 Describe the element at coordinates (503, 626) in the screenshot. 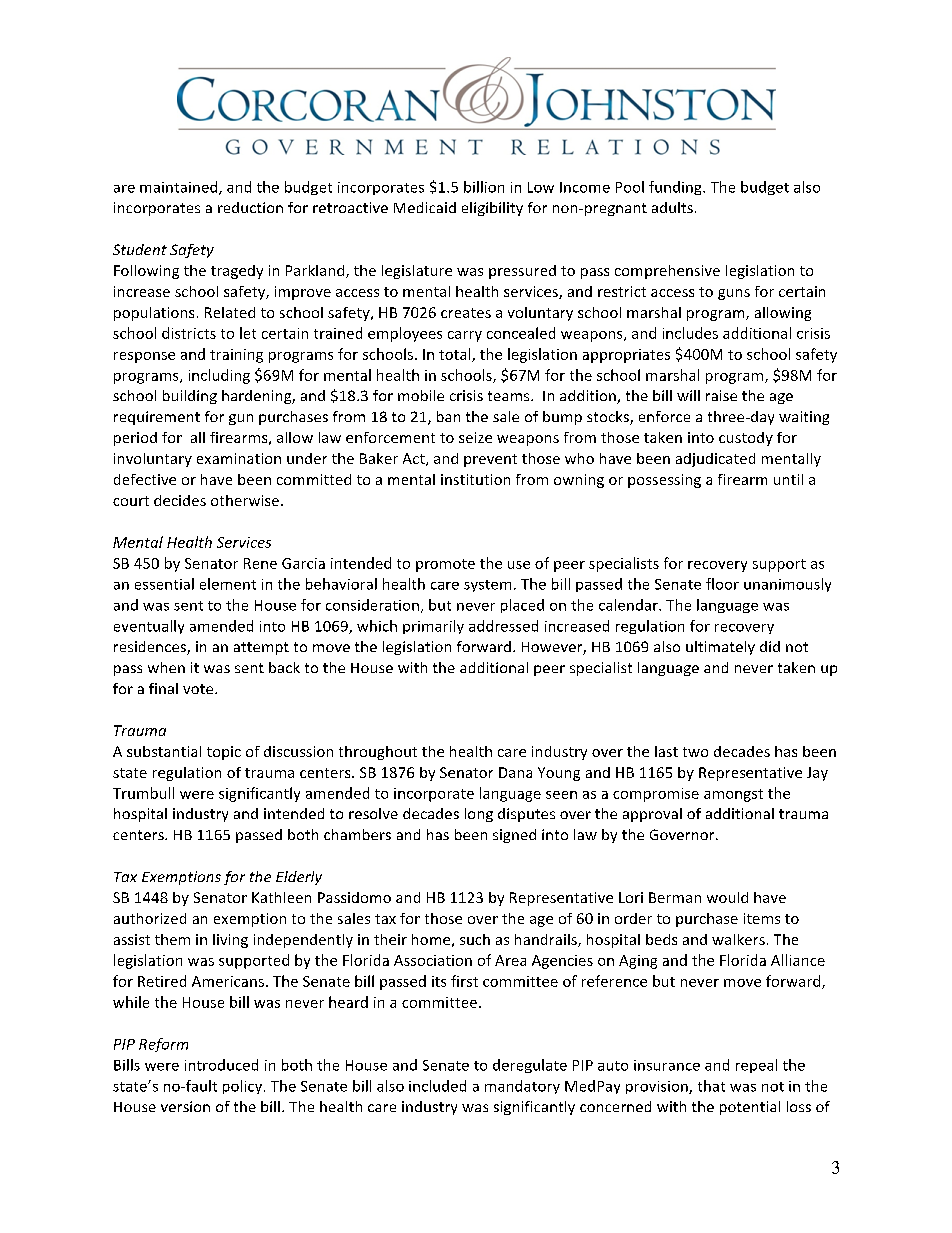

I see `addressed` at that location.
